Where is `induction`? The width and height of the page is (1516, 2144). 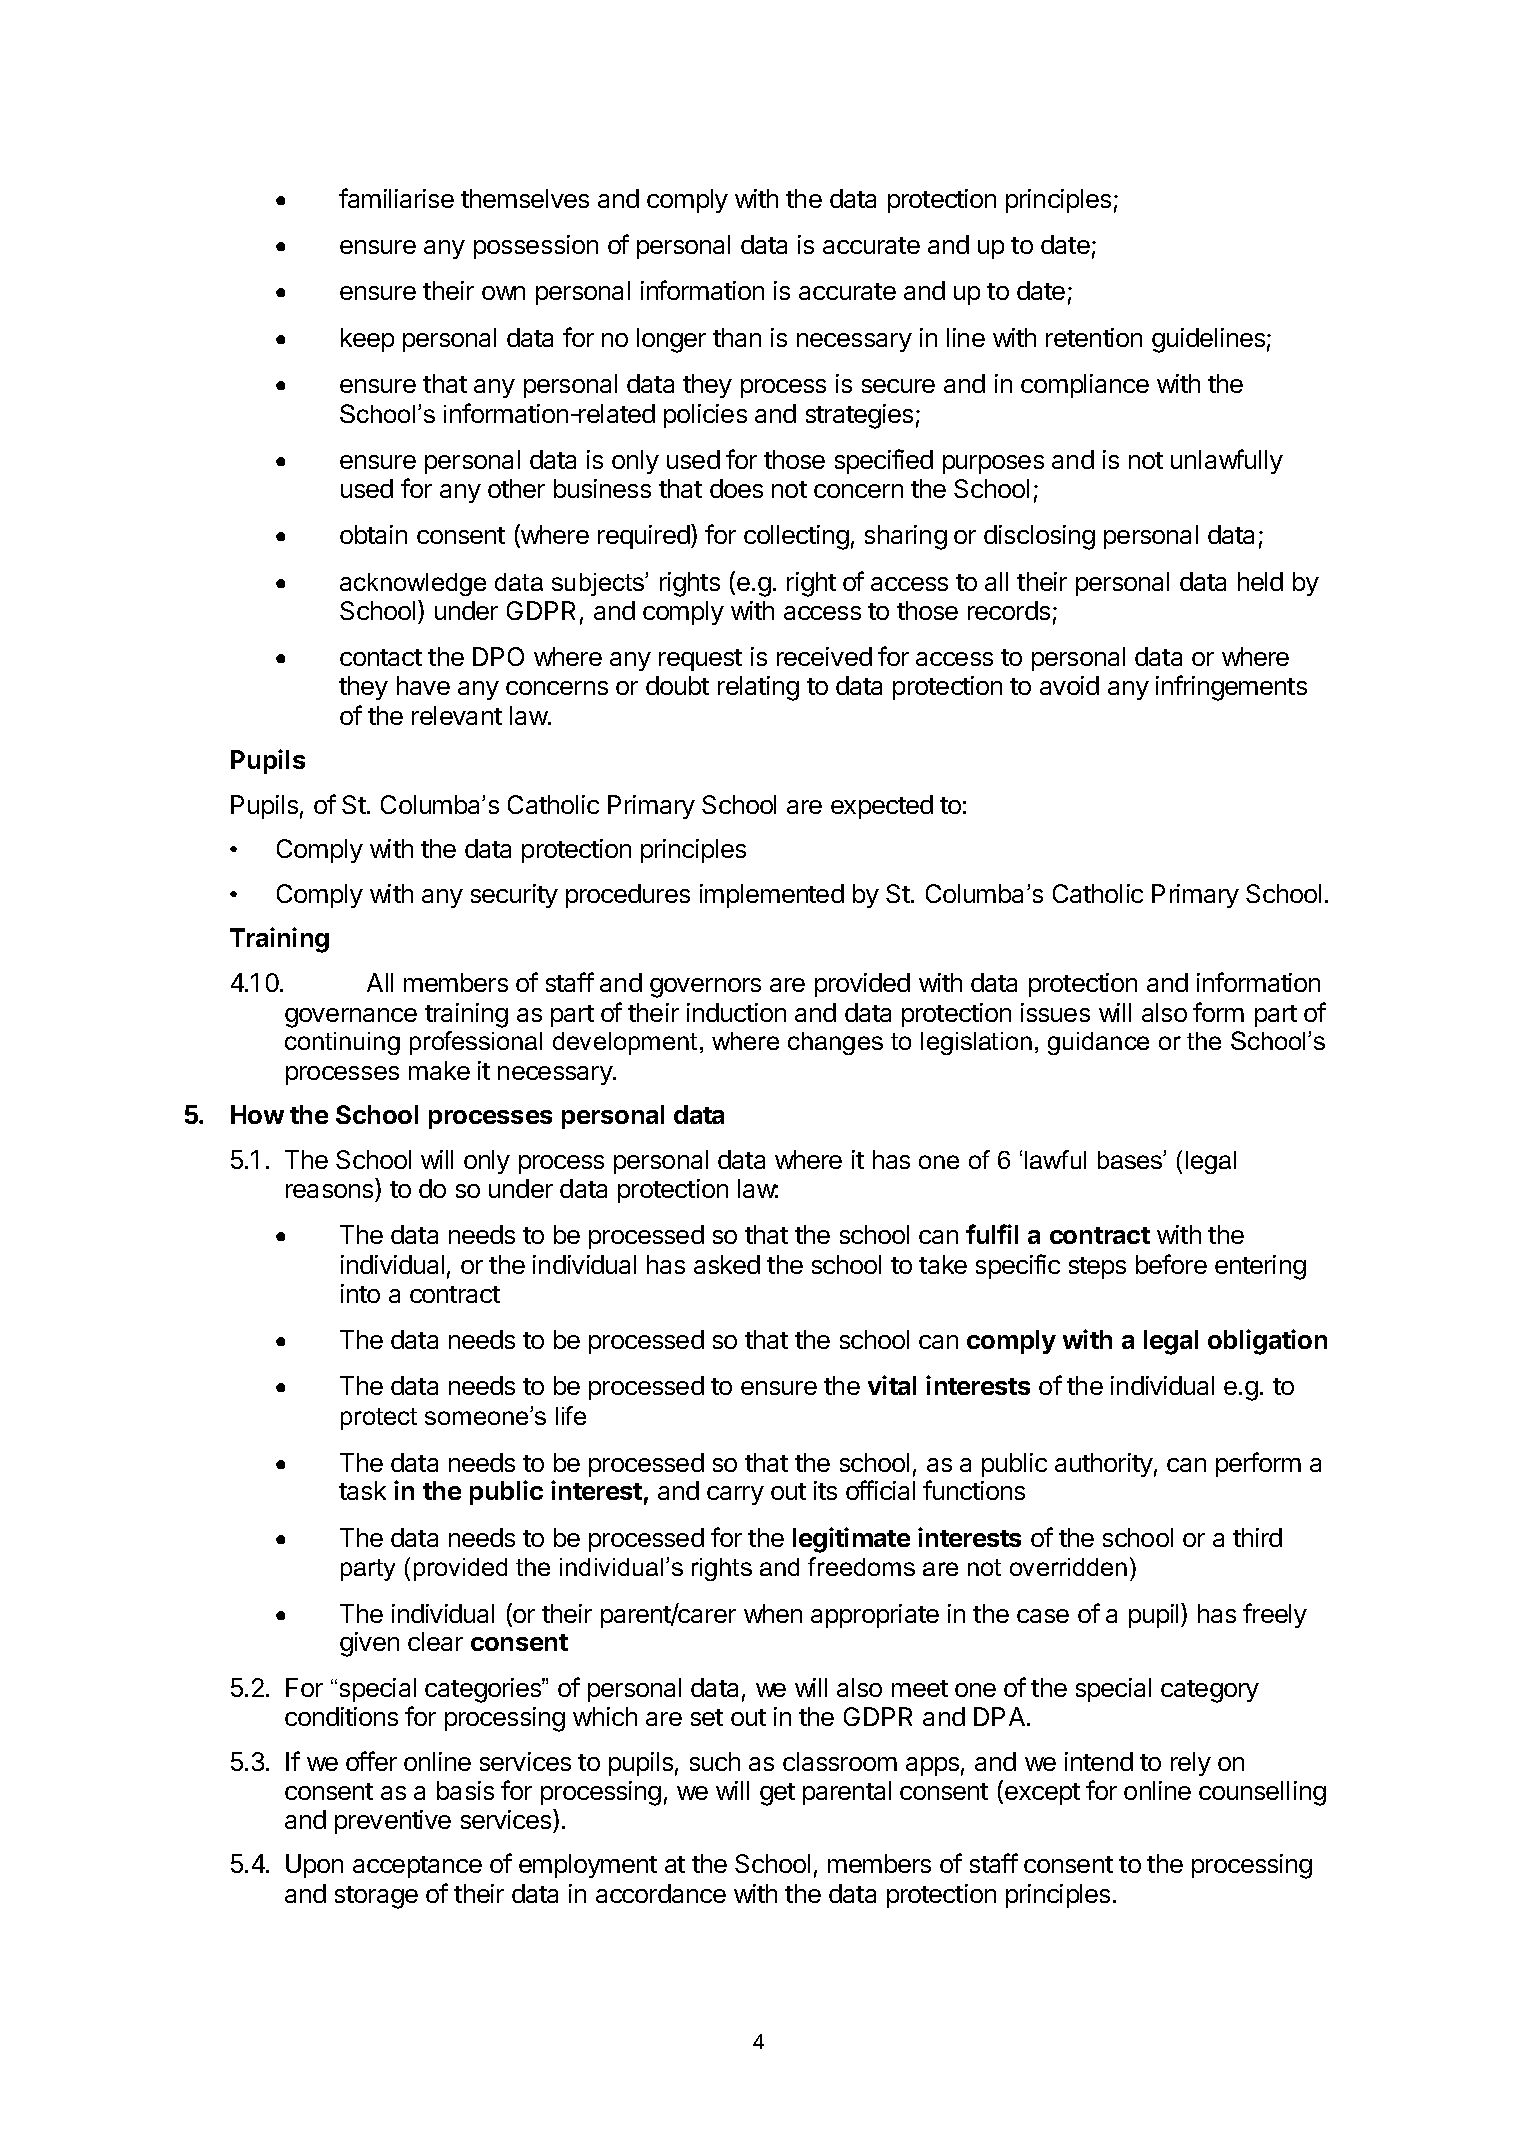 induction is located at coordinates (736, 1012).
